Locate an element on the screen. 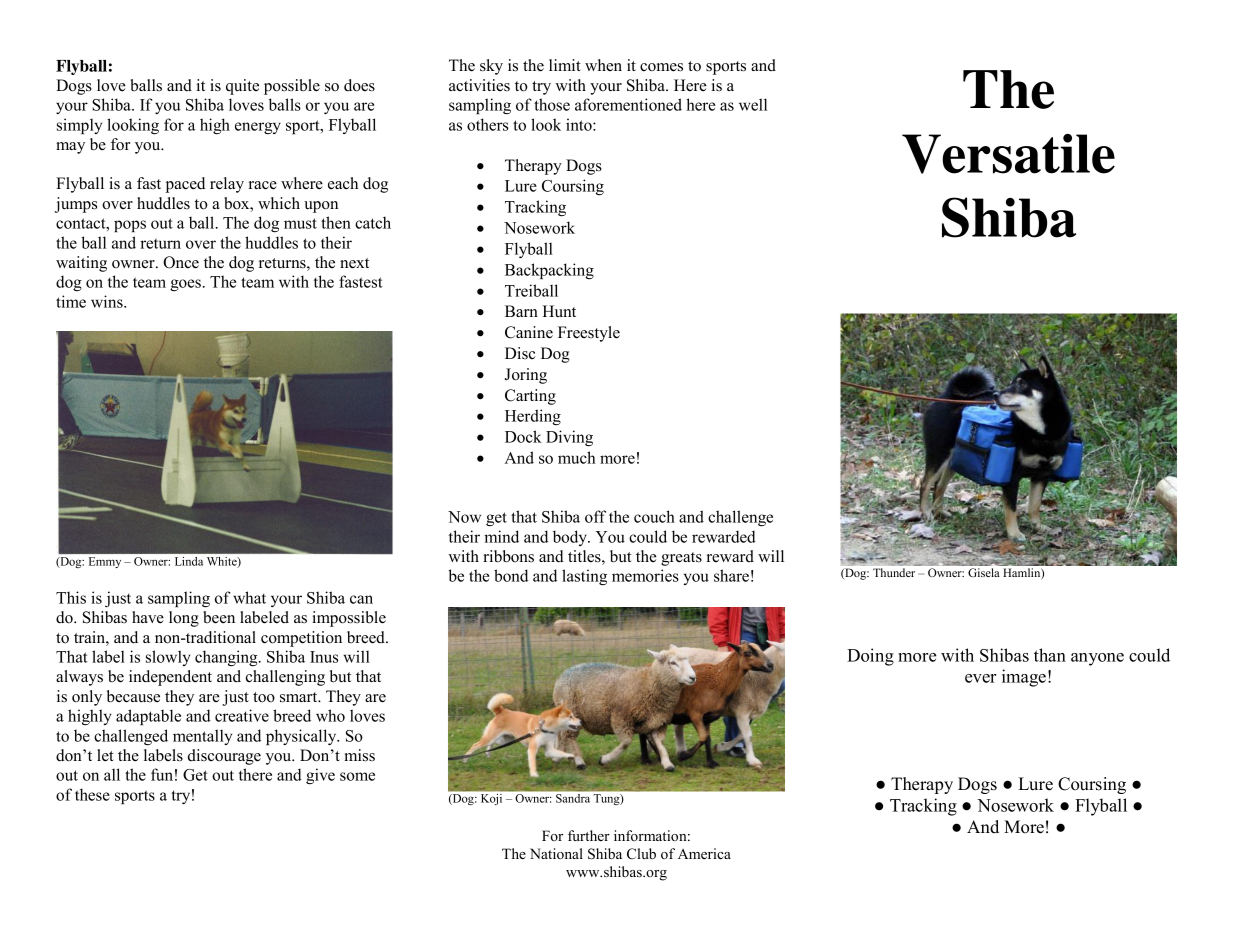 The height and width of the screenshot is (952, 1233). Freestyle is located at coordinates (589, 334).
